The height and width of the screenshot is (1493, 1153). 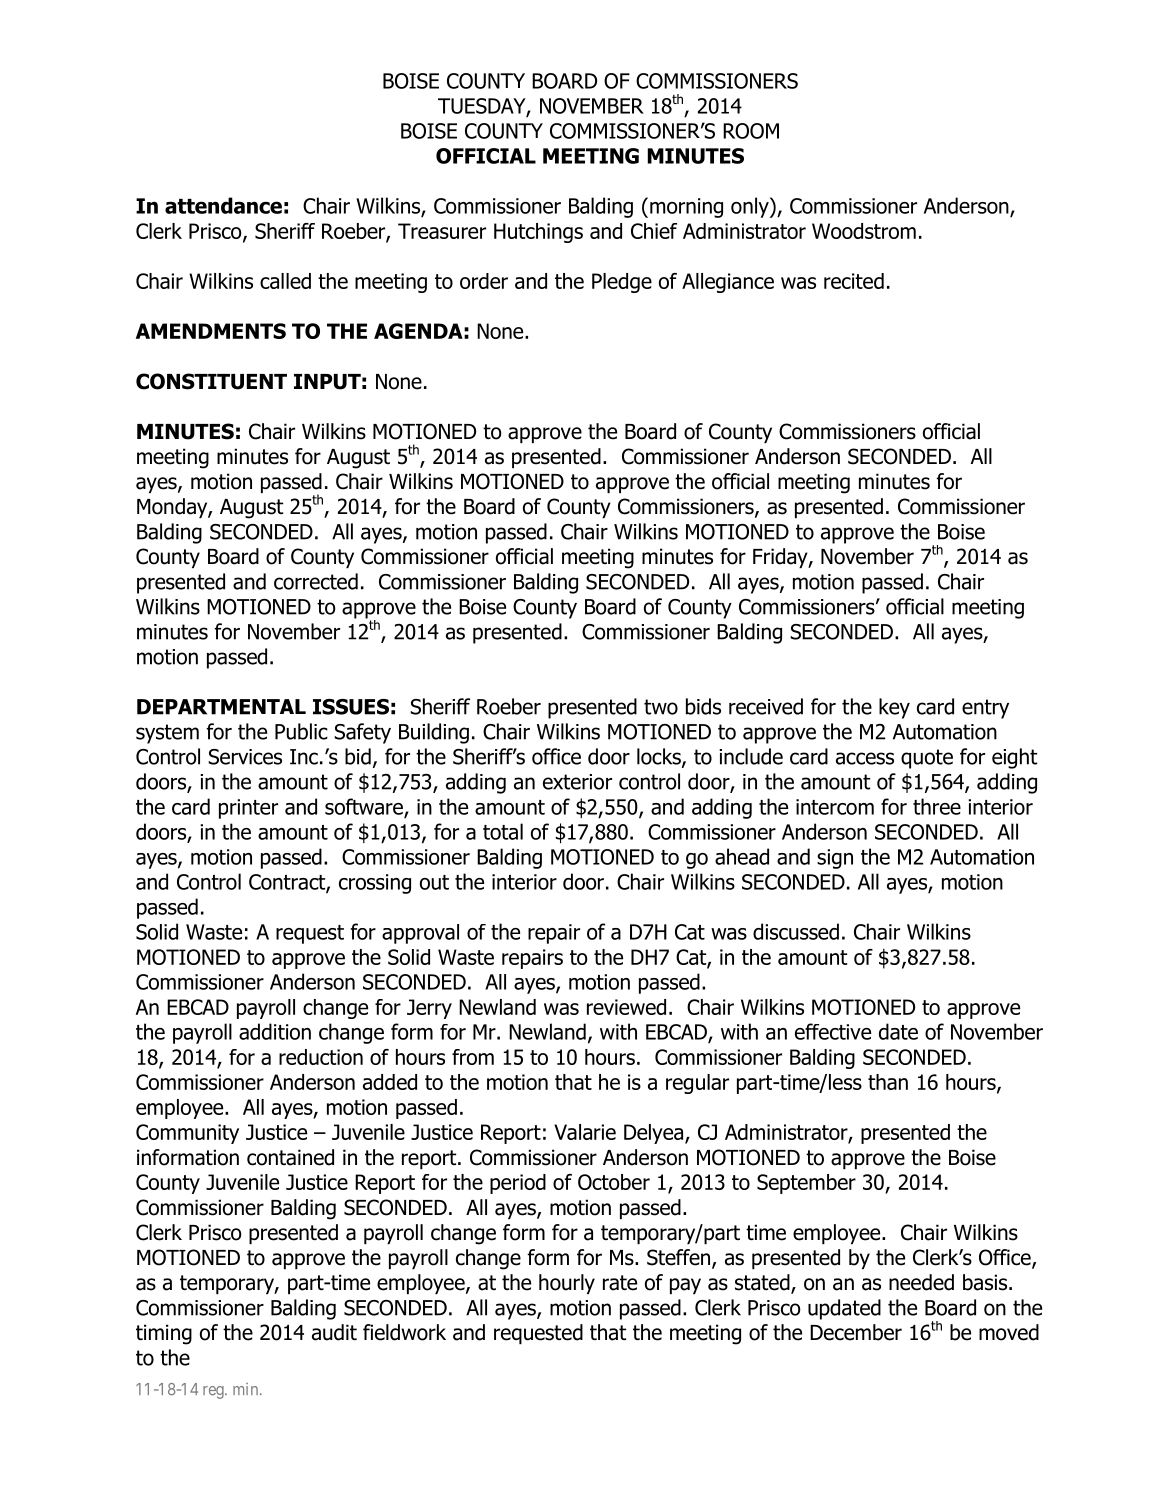 What do you see at coordinates (375, 884) in the screenshot?
I see `crossing` at bounding box center [375, 884].
